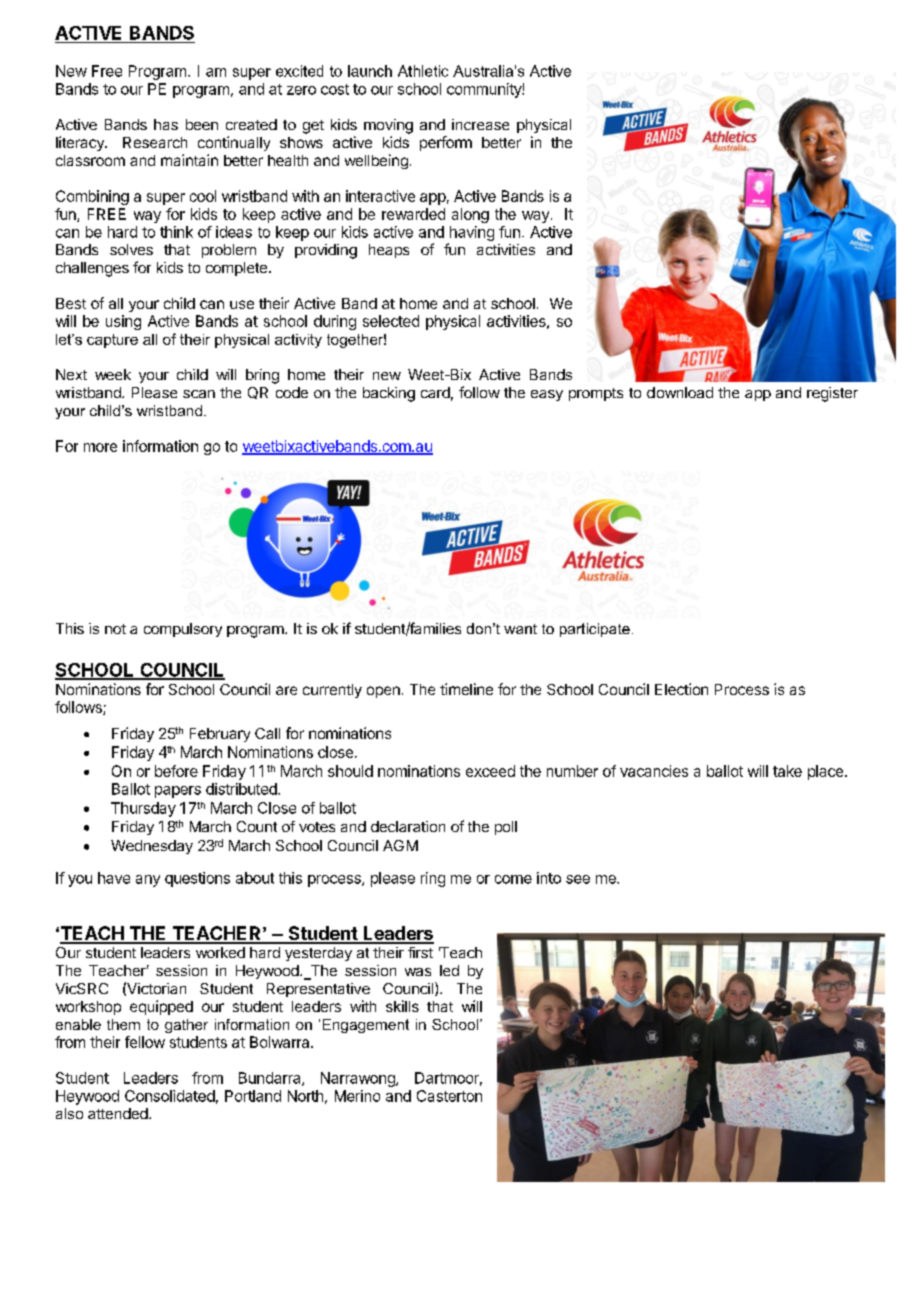 The width and height of the image is (924, 1308). Describe the element at coordinates (199, 394) in the image. I see `scan` at that location.
